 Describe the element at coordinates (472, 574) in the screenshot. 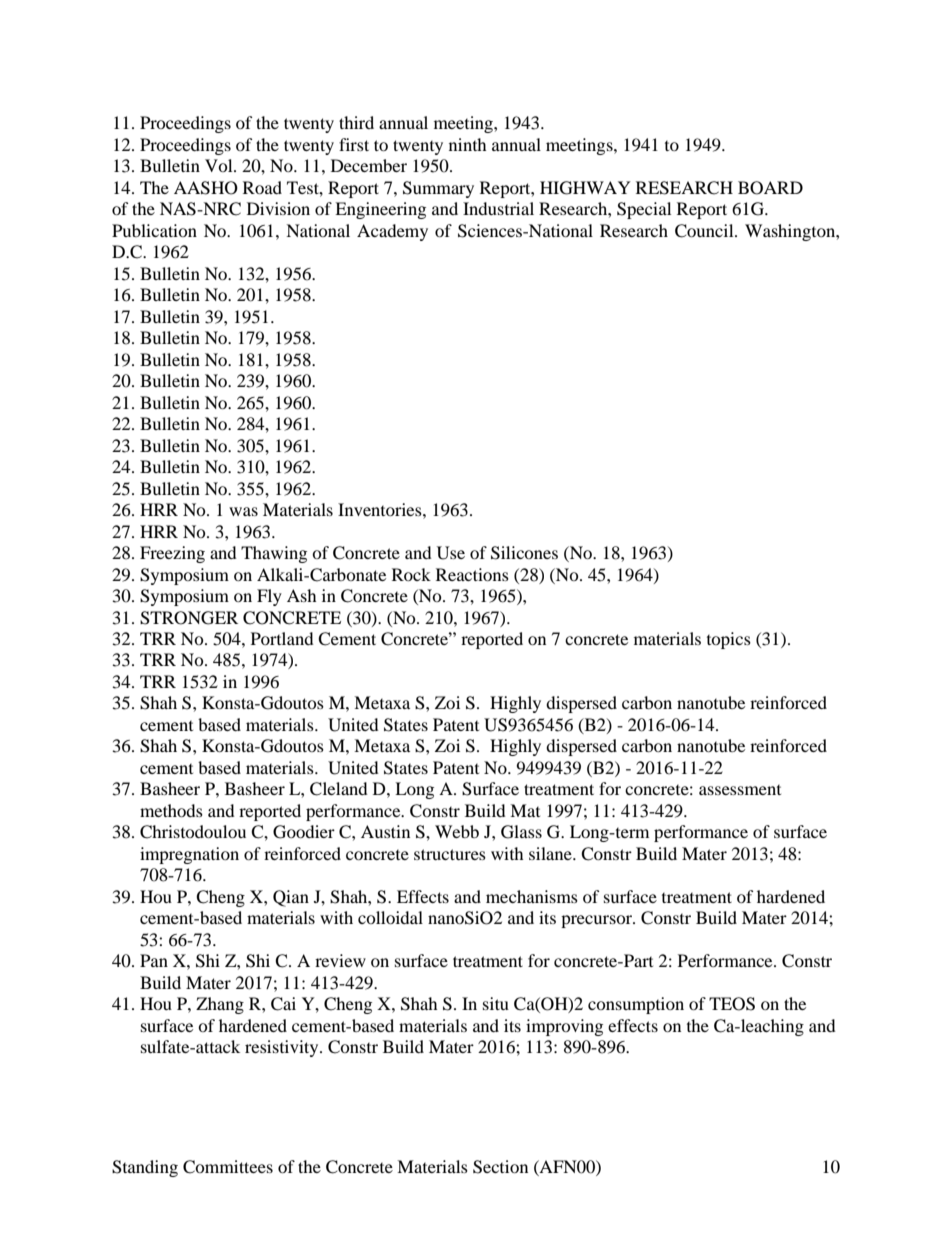

I see `Reactions` at that location.
